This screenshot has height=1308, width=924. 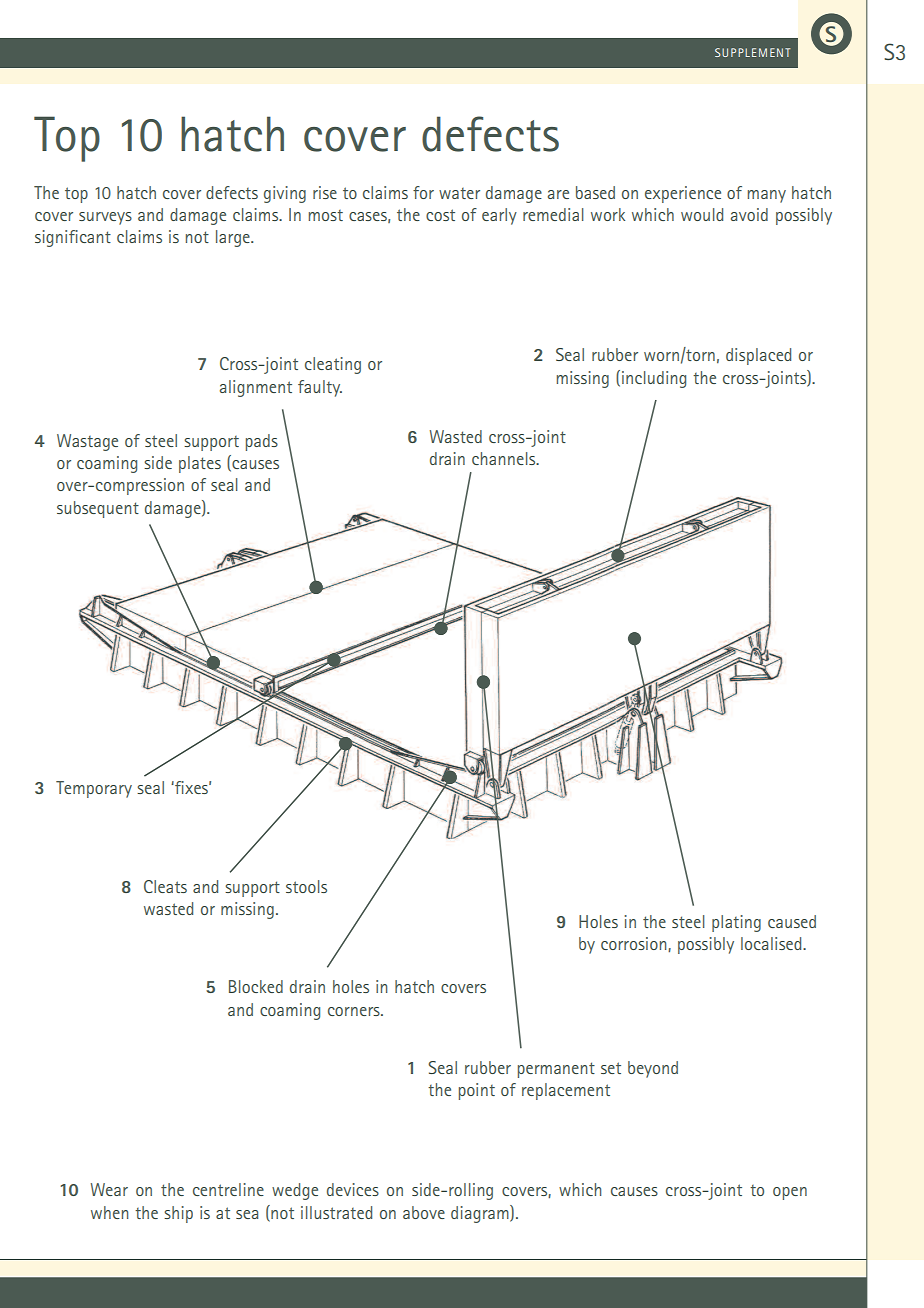 What do you see at coordinates (654, 379) in the screenshot?
I see `including` at bounding box center [654, 379].
